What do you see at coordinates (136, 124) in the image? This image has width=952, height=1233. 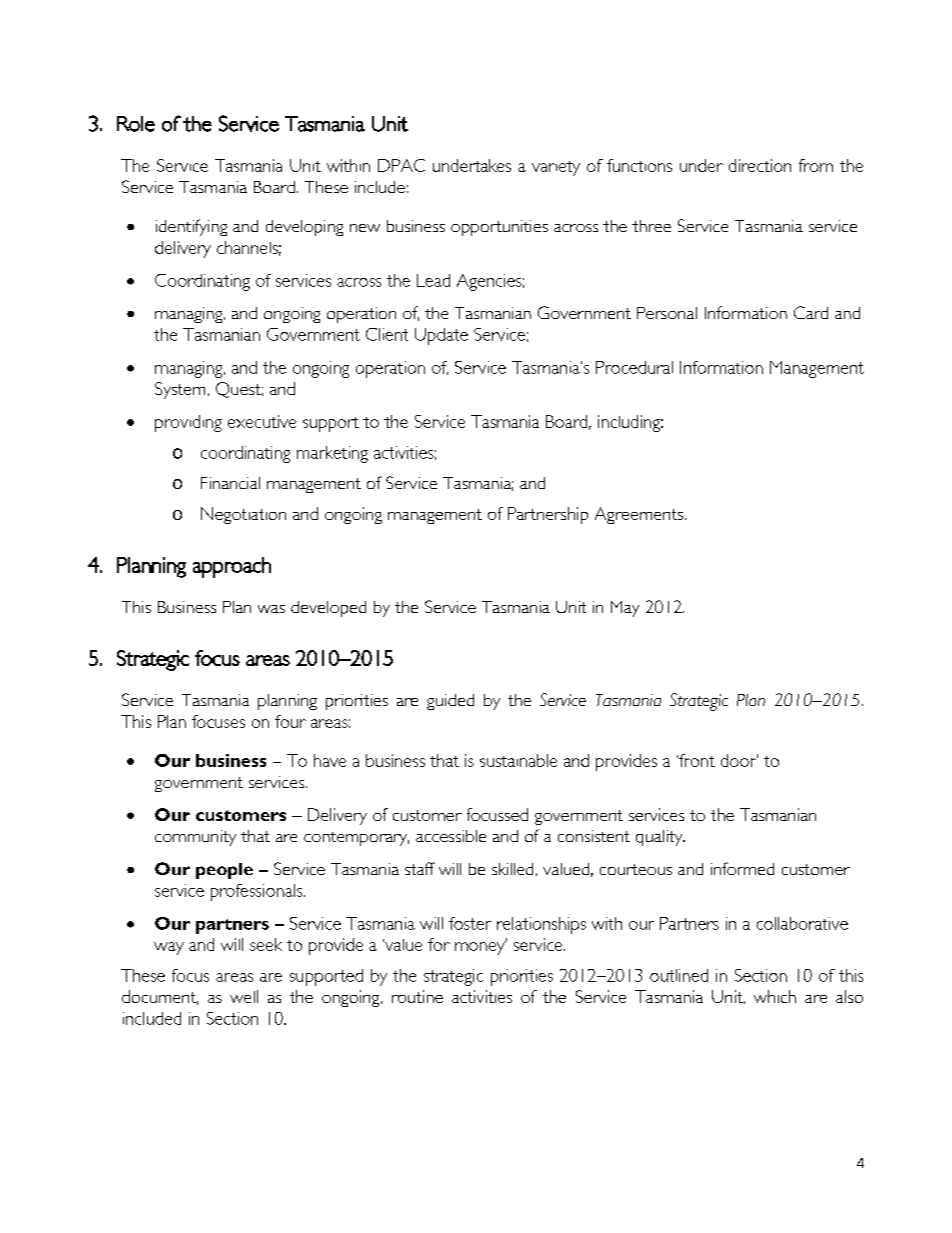 I see `Role` at bounding box center [136, 124].
